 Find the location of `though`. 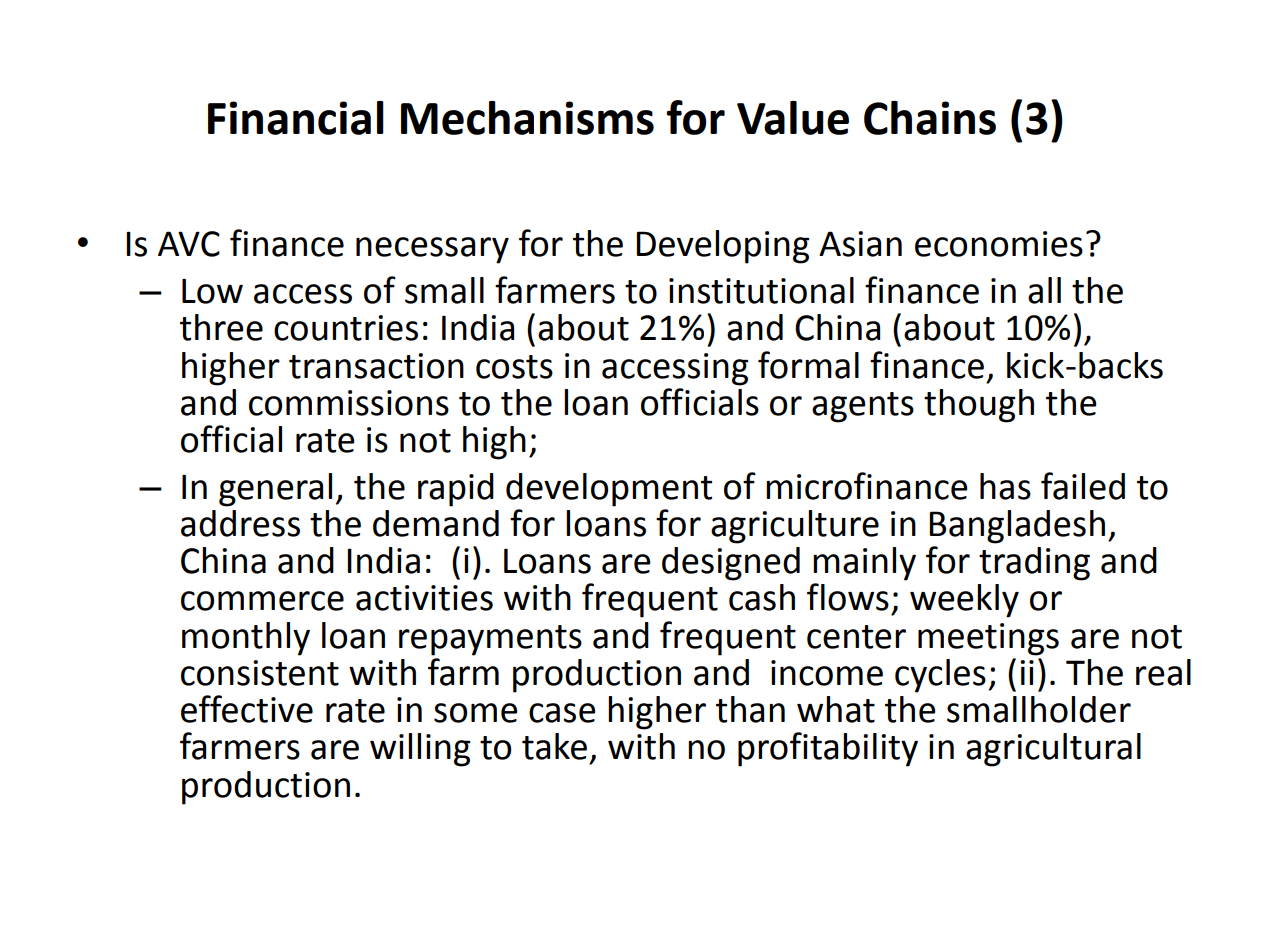

though is located at coordinates (979, 406).
